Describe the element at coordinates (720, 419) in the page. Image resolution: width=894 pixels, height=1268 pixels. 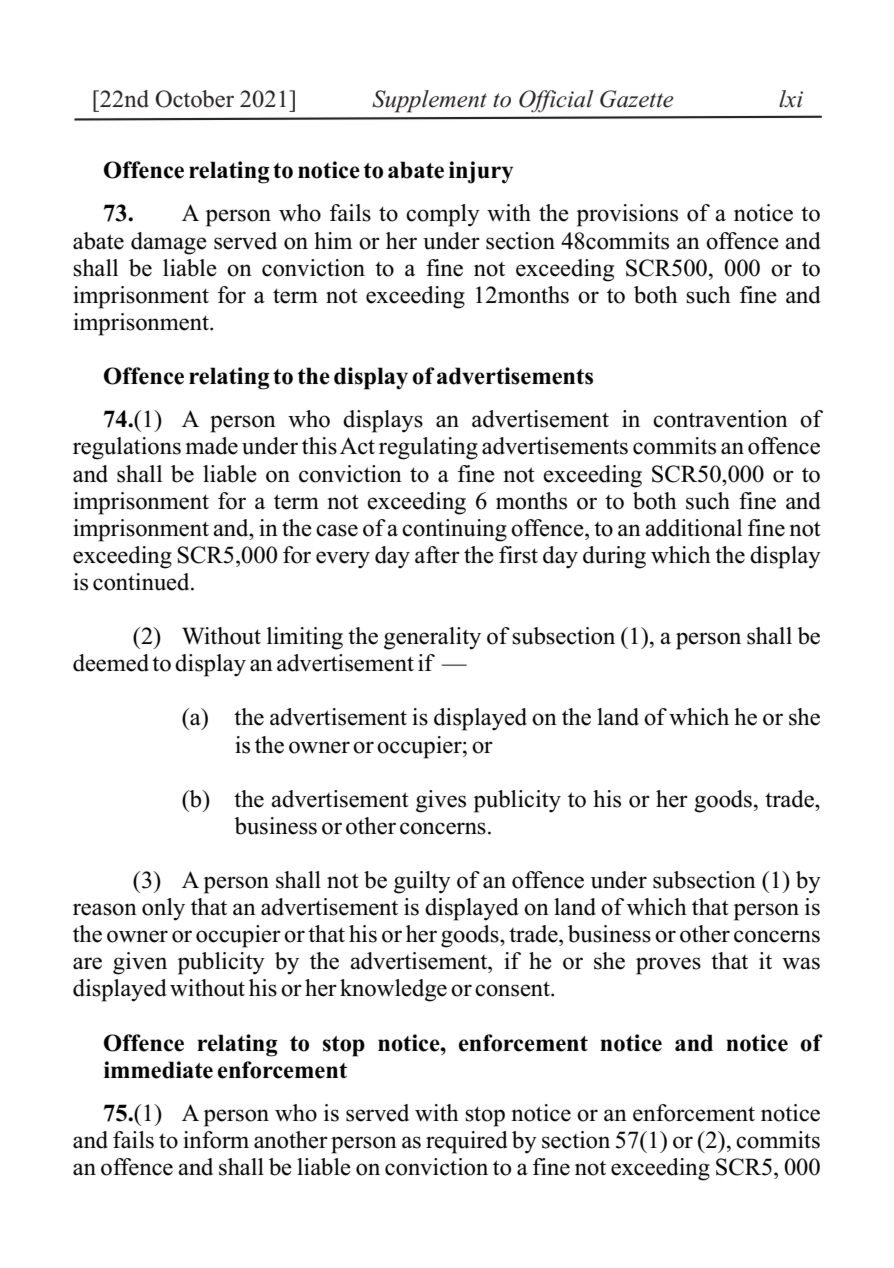
I see `contravention` at that location.
